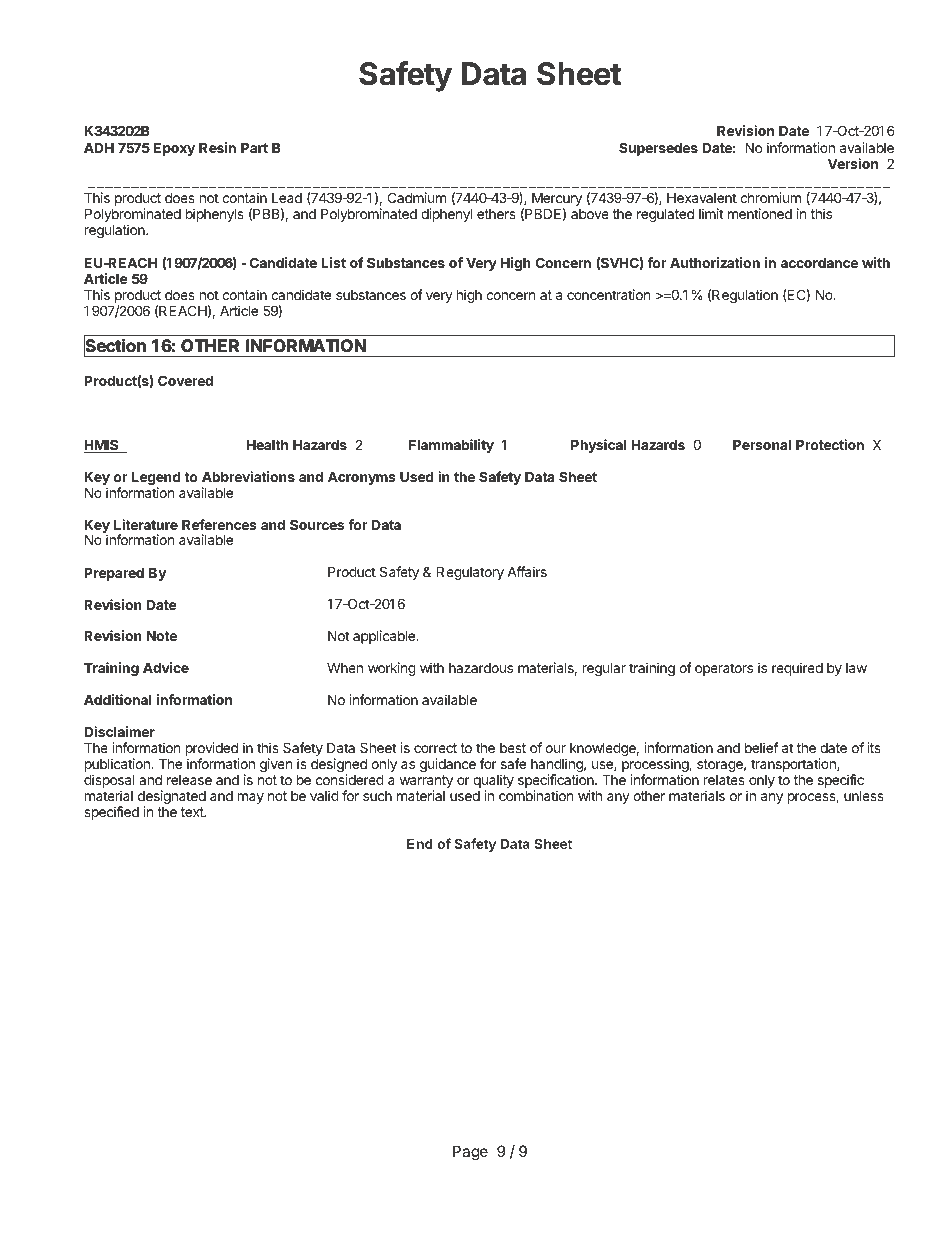  I want to click on required, so click(797, 669).
